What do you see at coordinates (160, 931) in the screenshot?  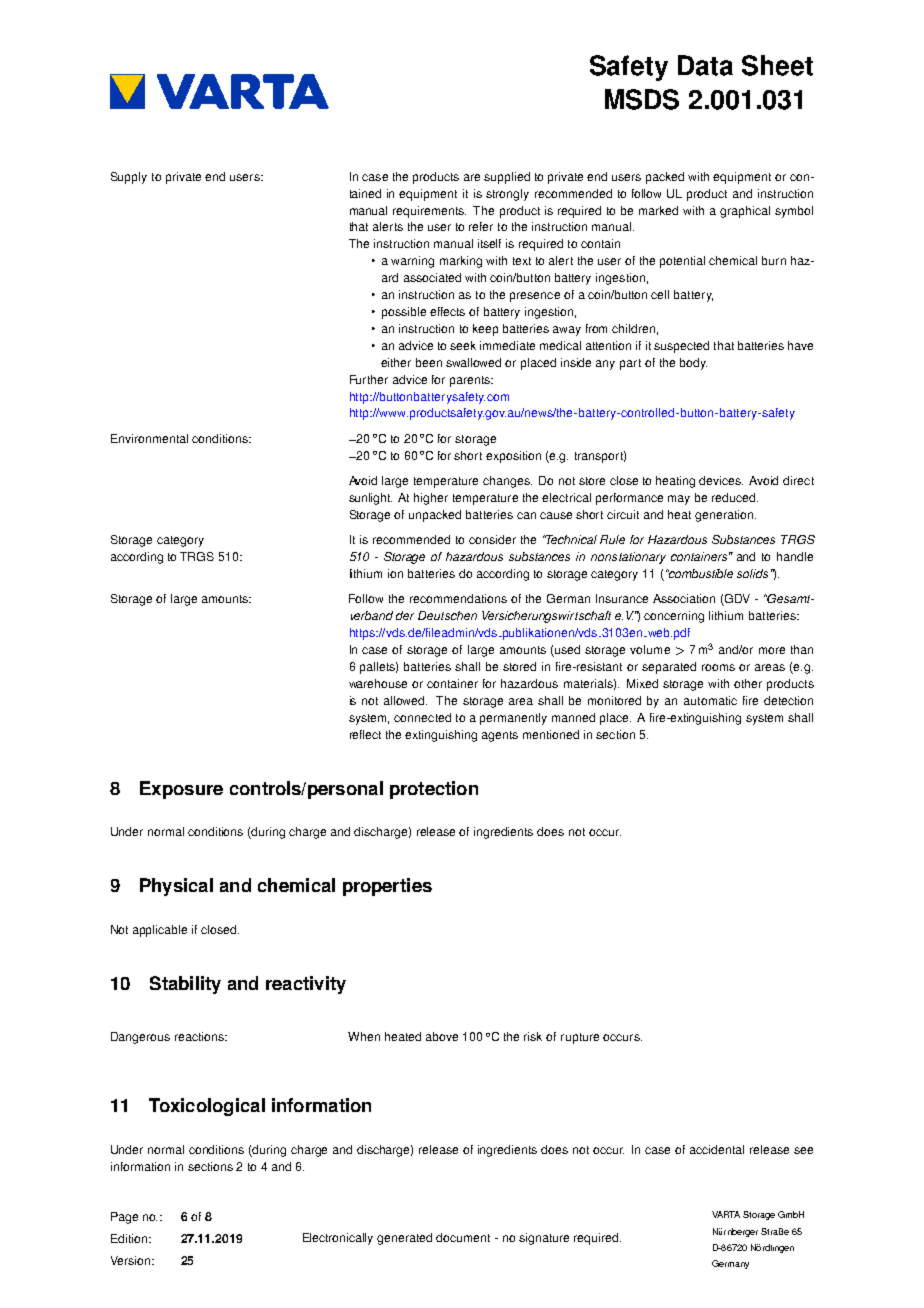 I see `applicable` at bounding box center [160, 931].
